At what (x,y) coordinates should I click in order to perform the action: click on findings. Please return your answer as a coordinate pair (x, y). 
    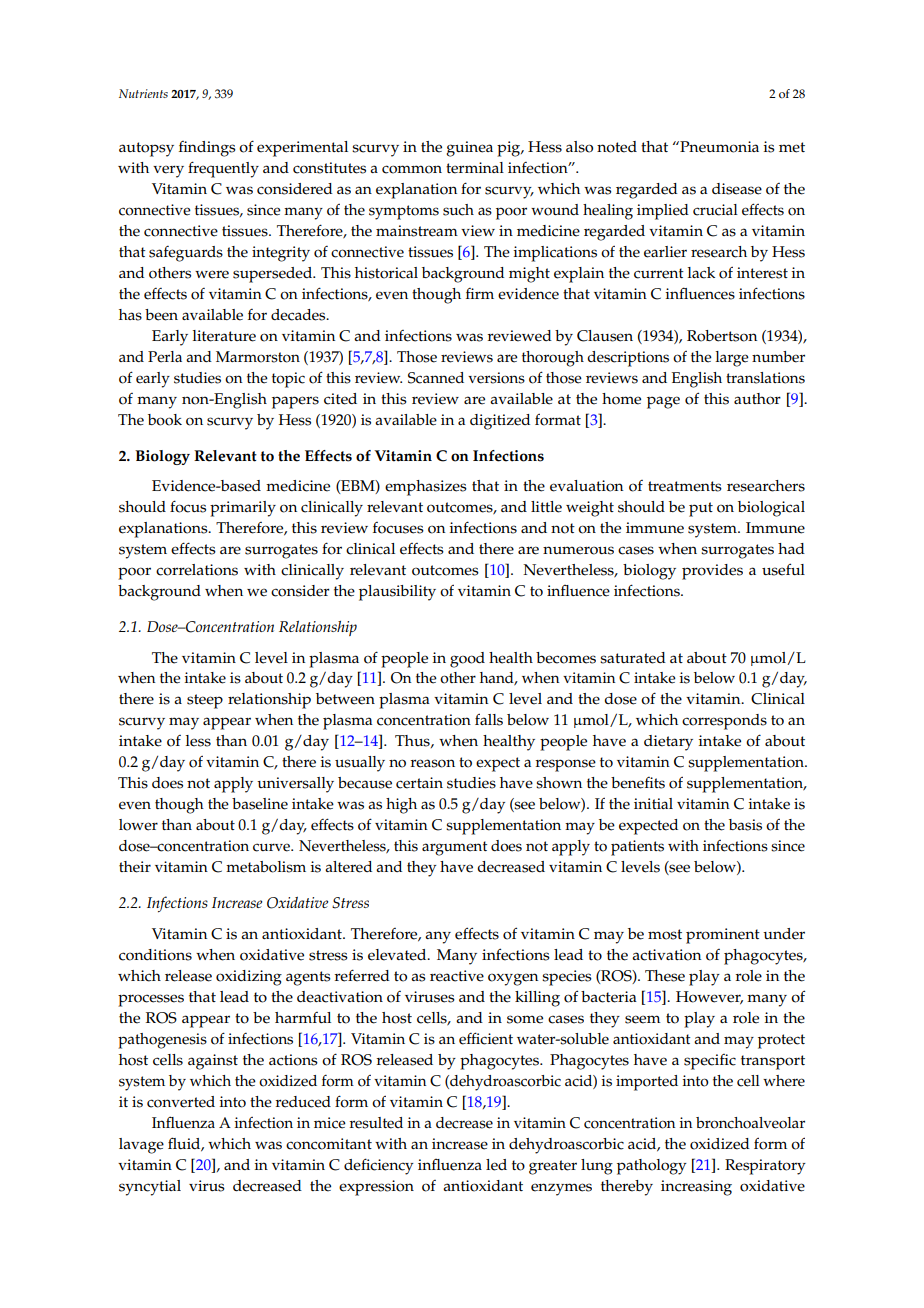
    Looking at the image, I should click on (207, 149).
